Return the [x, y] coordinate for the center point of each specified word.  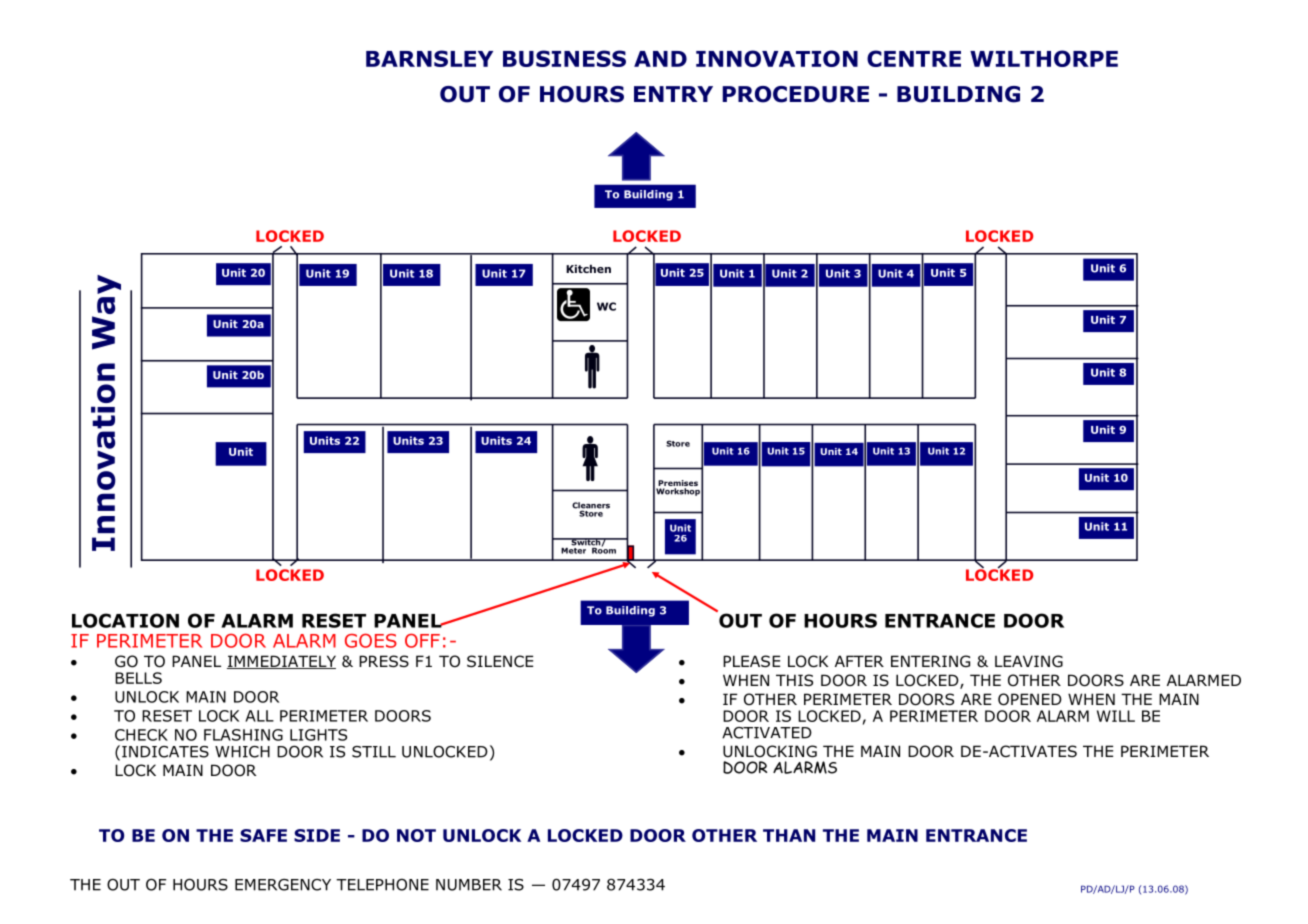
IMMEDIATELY [281, 662]
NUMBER [469, 885]
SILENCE [500, 661]
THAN [789, 835]
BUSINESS [564, 58]
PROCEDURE [795, 94]
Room [604, 549]
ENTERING [930, 661]
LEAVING [1029, 661]
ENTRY [673, 94]
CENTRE [914, 58]
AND [660, 59]
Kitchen [588, 268]
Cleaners [591, 506]
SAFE [263, 835]
